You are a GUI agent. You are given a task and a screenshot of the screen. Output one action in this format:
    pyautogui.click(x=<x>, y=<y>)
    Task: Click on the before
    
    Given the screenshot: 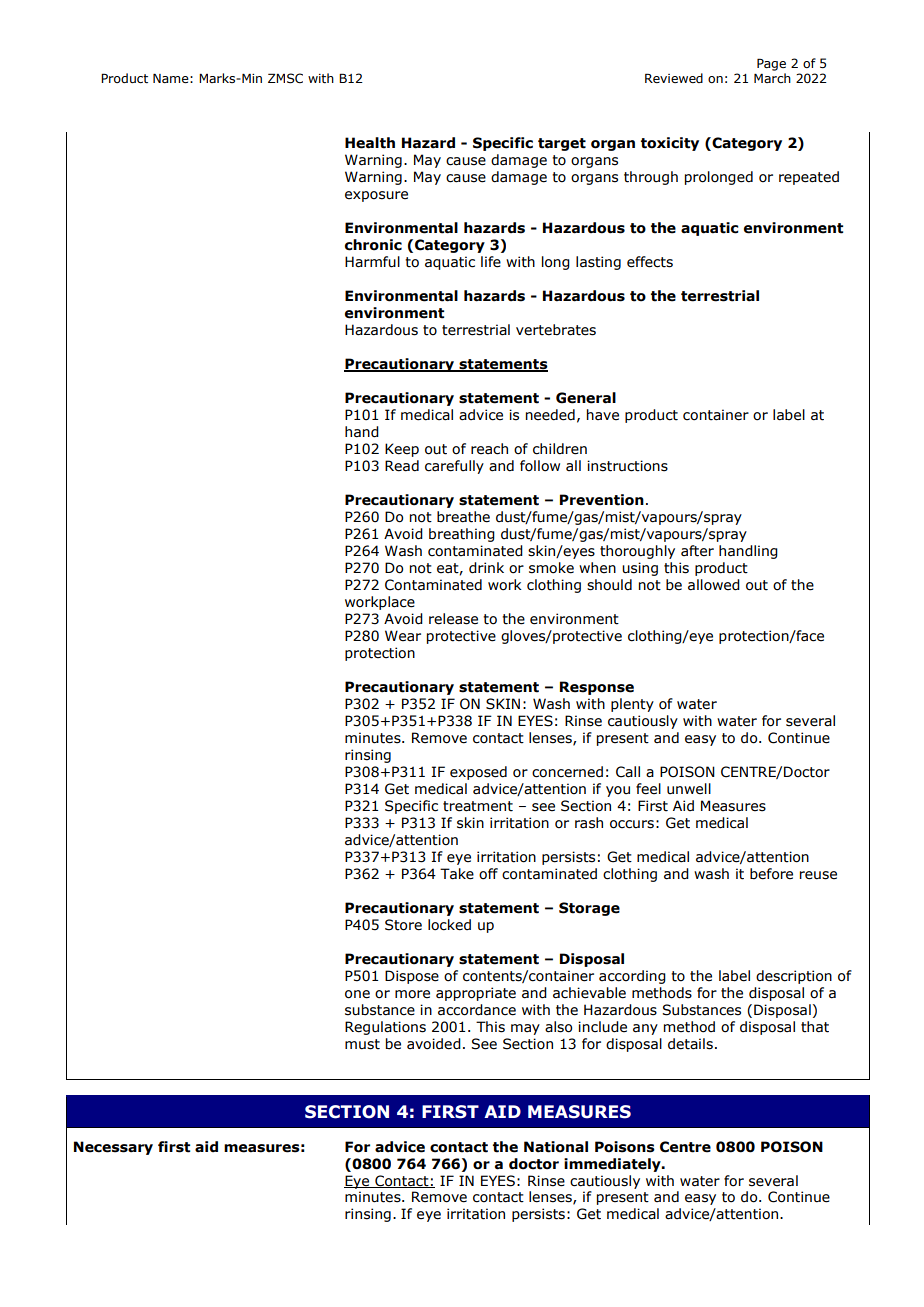 What is the action you would take?
    pyautogui.click(x=771, y=874)
